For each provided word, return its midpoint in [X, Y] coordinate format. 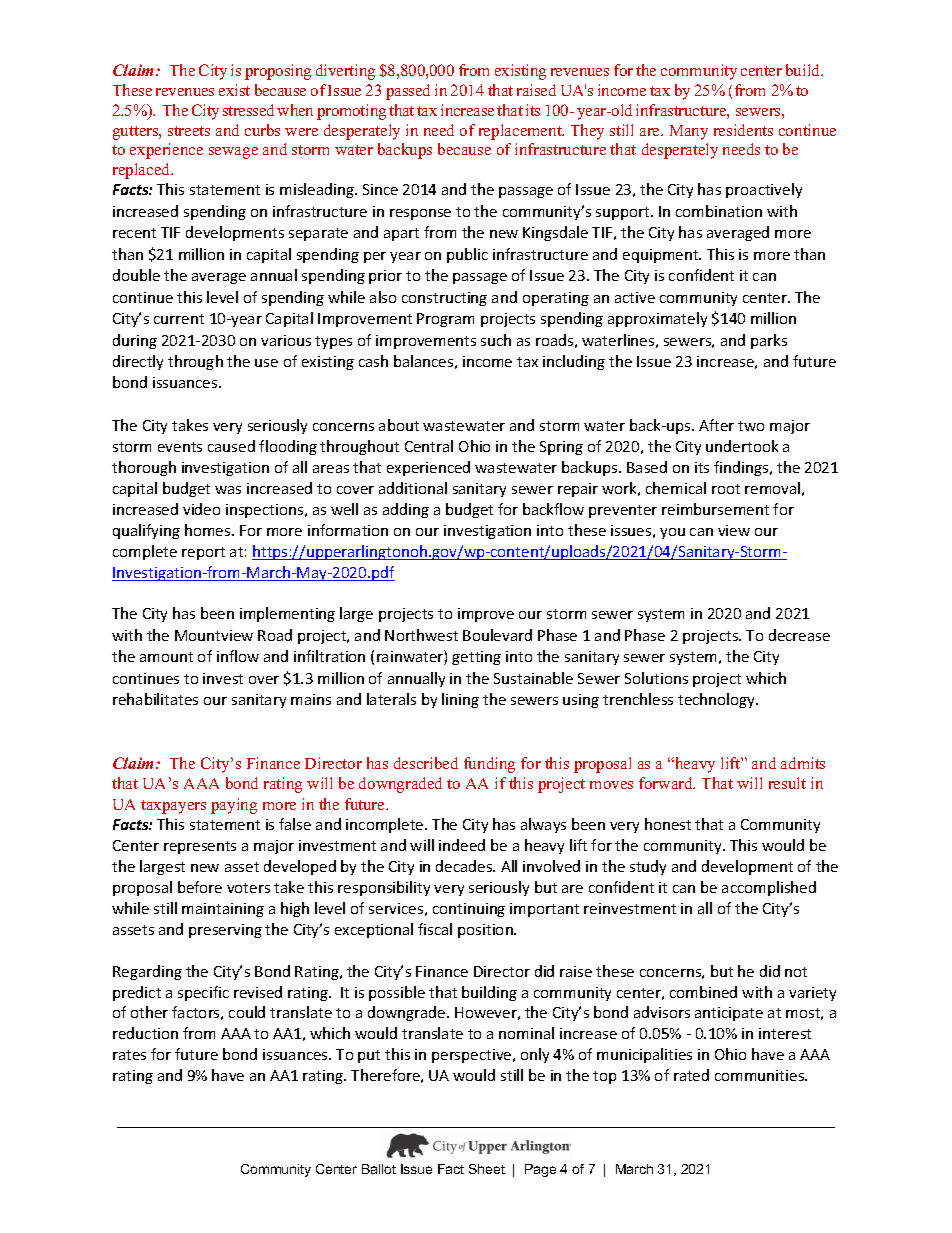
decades [465, 866]
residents [743, 130]
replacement [521, 132]
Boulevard [497, 635]
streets [189, 131]
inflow [238, 656]
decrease [799, 635]
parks [769, 341]
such [496, 340]
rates [129, 1055]
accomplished [769, 888]
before [200, 887]
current [179, 319]
